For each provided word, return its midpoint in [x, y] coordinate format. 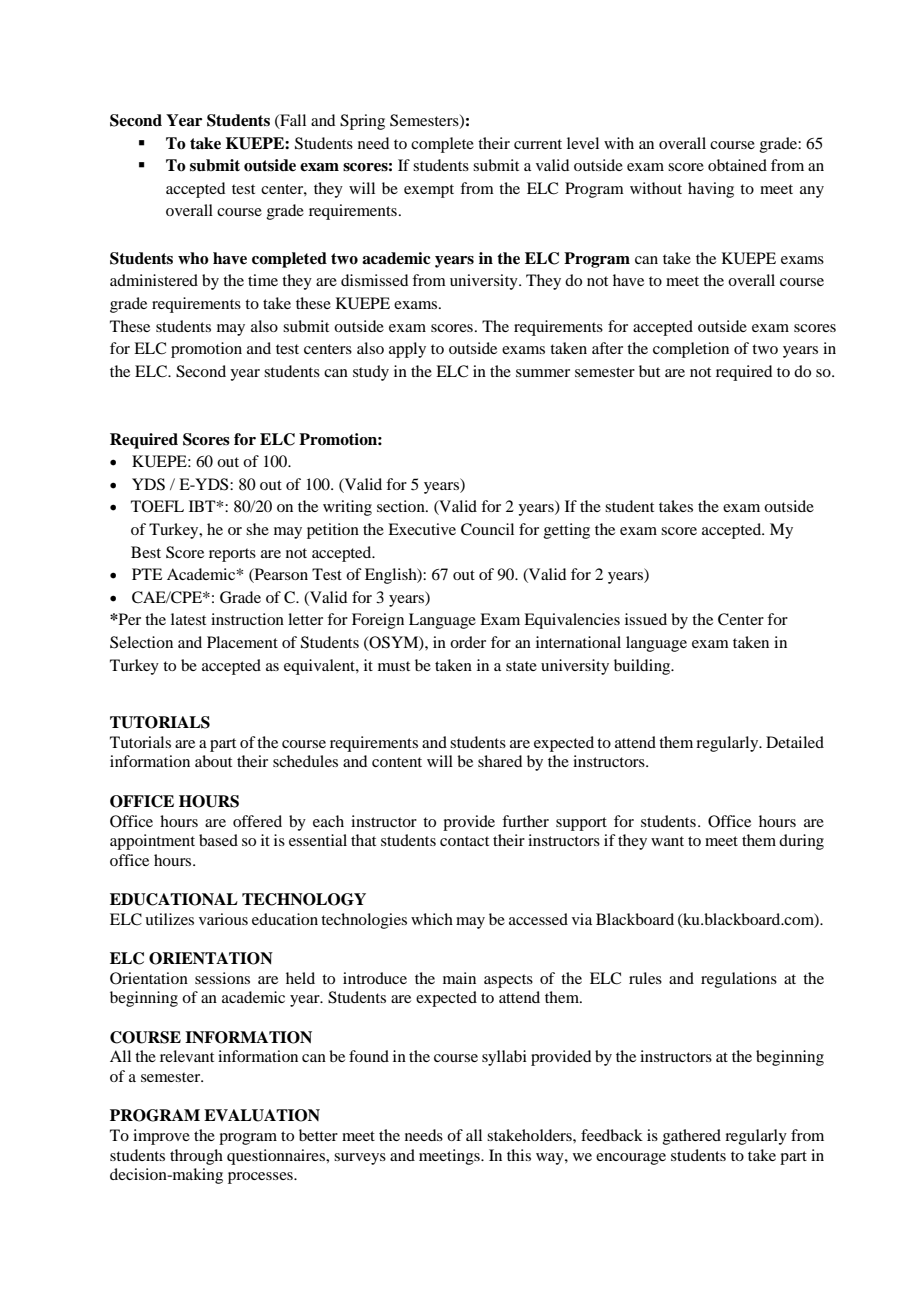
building [643, 667]
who [193, 258]
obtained [737, 165]
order [468, 642]
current [538, 144]
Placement [242, 642]
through [196, 1157]
